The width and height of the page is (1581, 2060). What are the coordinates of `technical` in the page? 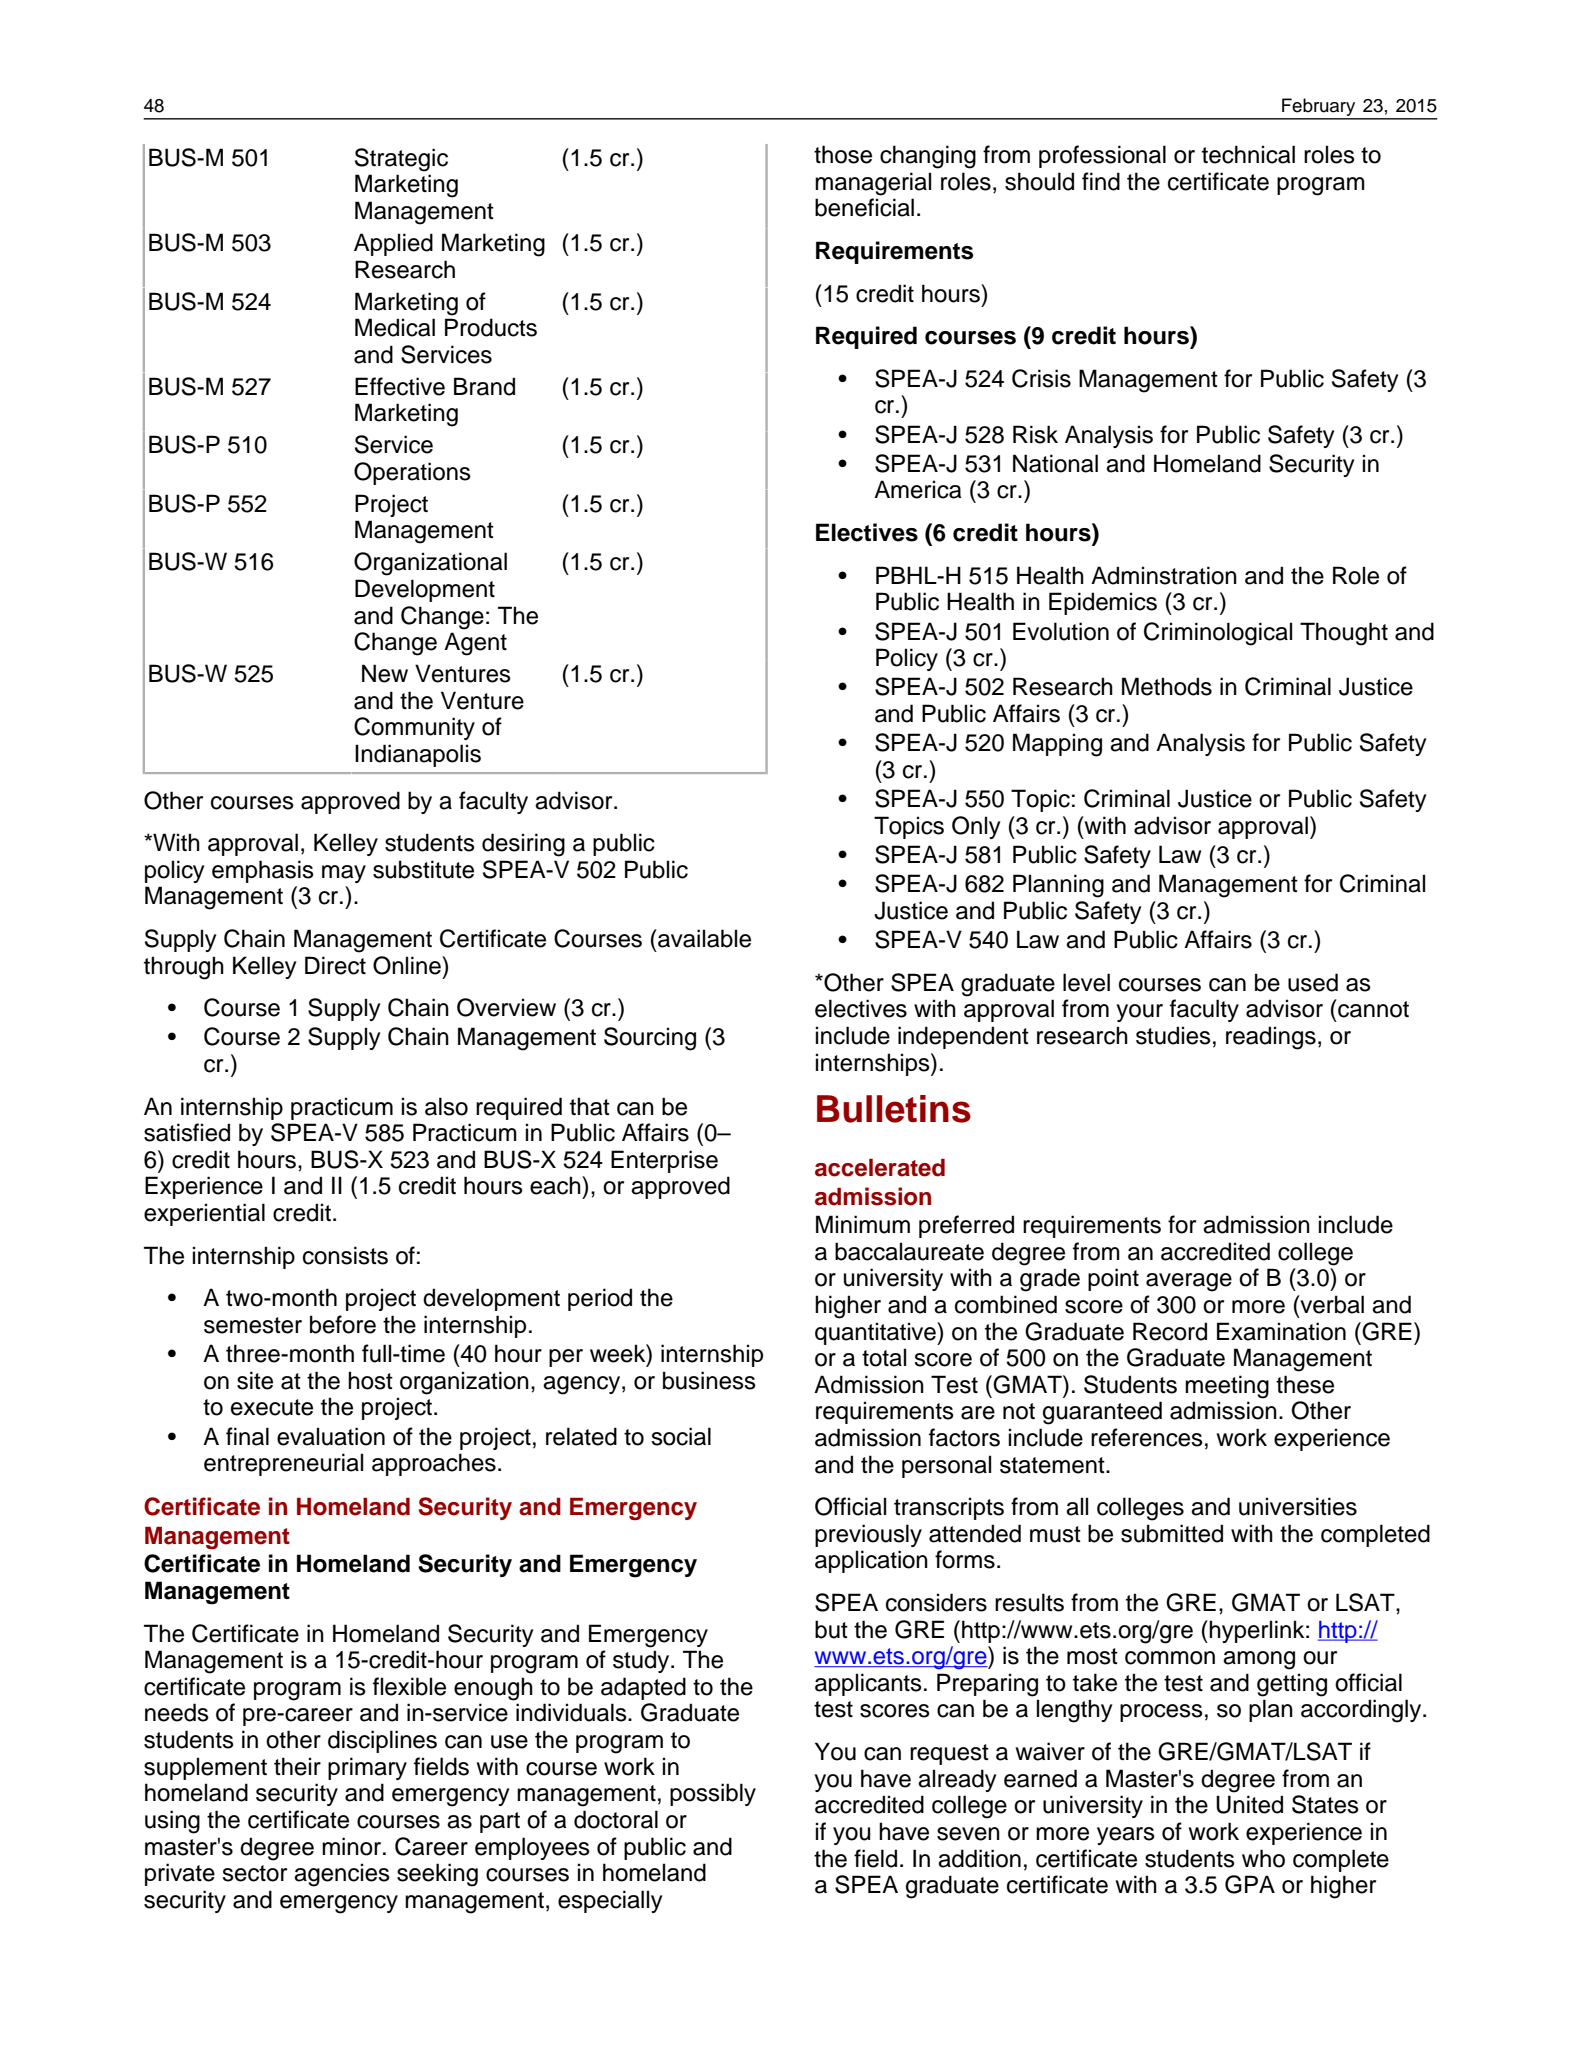 It's located at (1248, 154).
